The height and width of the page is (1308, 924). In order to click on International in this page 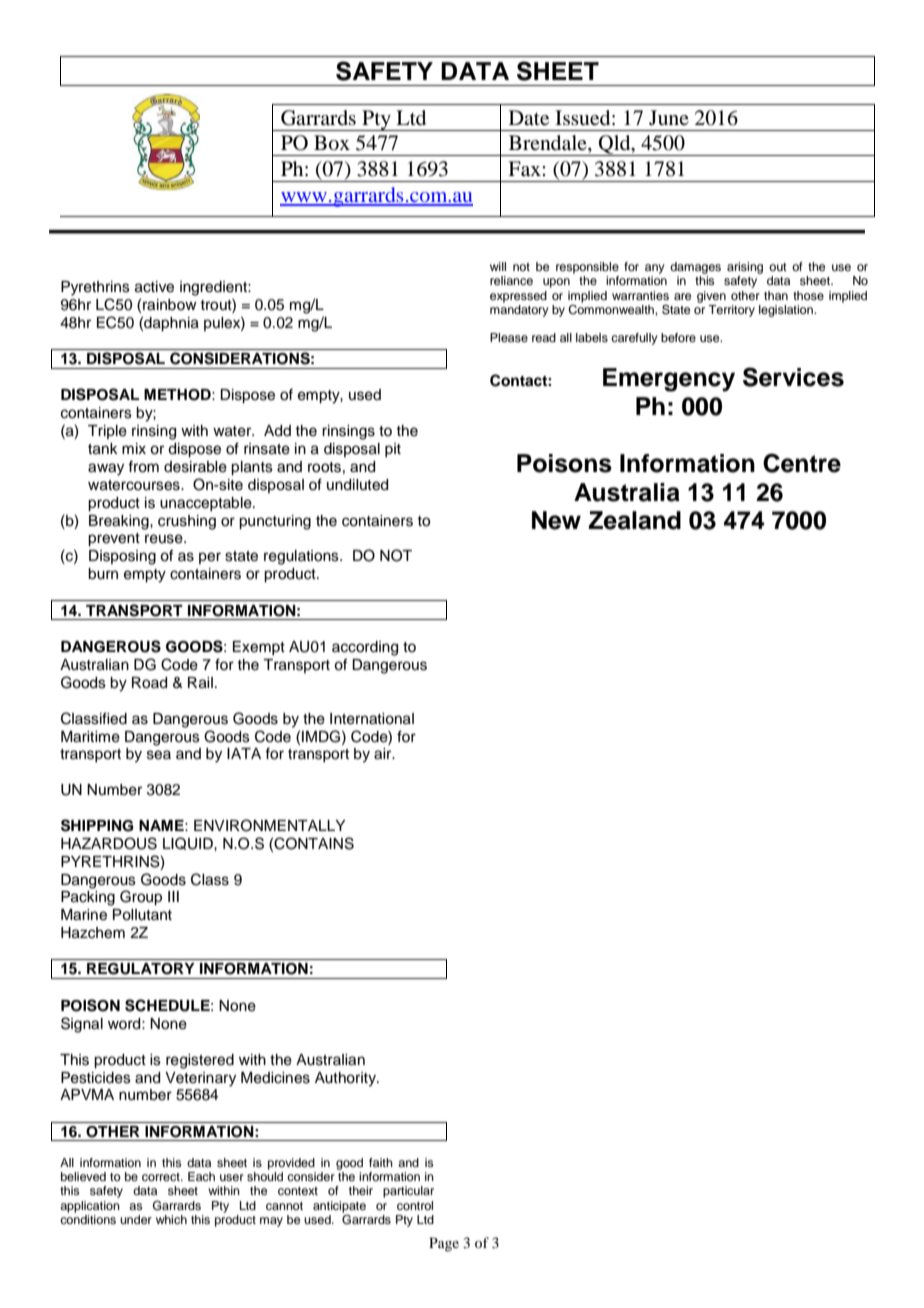, I will do `click(372, 719)`.
